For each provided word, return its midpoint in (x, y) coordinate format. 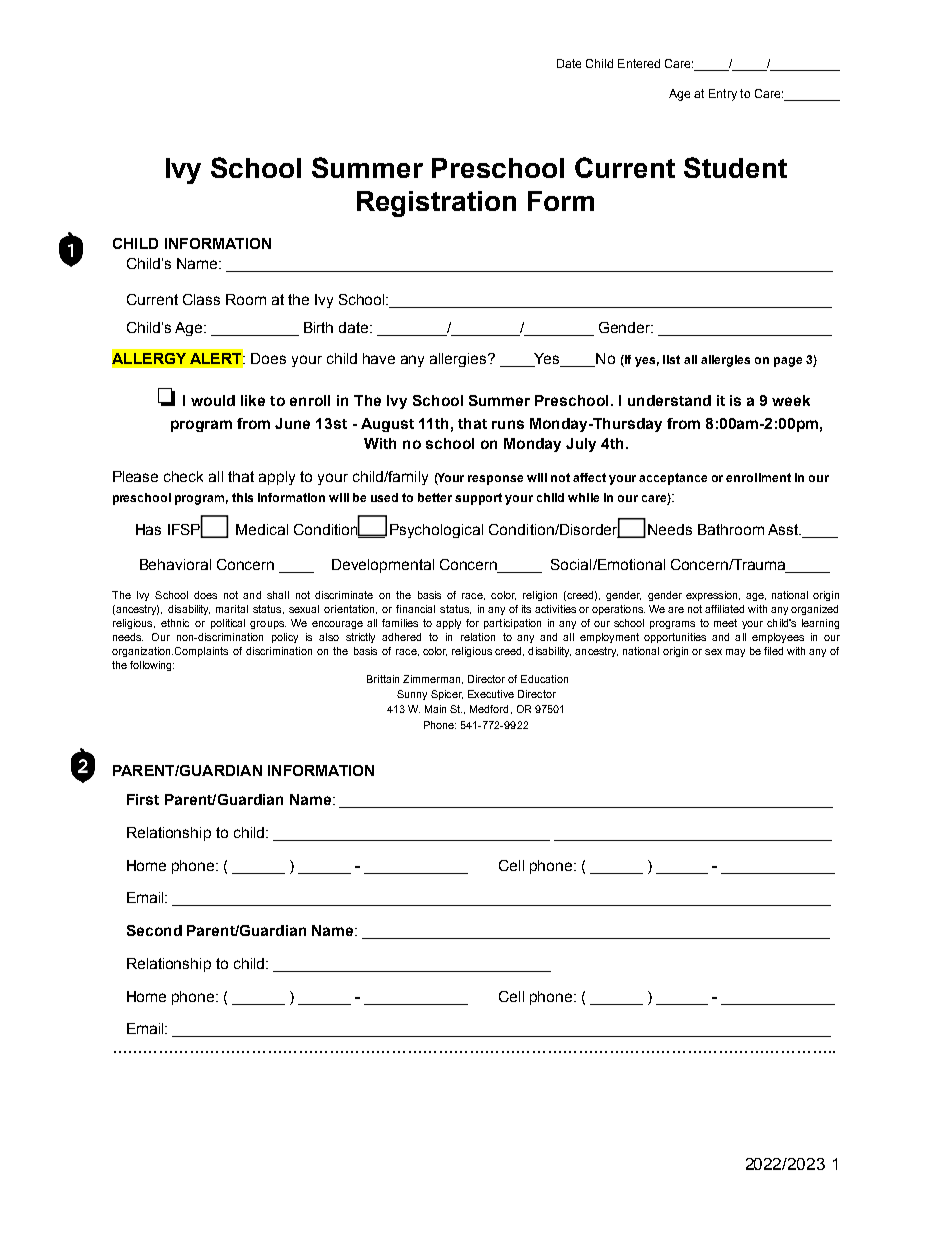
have (379, 358)
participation (512, 624)
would (213, 400)
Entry (723, 95)
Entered (639, 63)
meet (725, 623)
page (788, 362)
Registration (436, 204)
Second (154, 930)
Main (435, 709)
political (228, 624)
